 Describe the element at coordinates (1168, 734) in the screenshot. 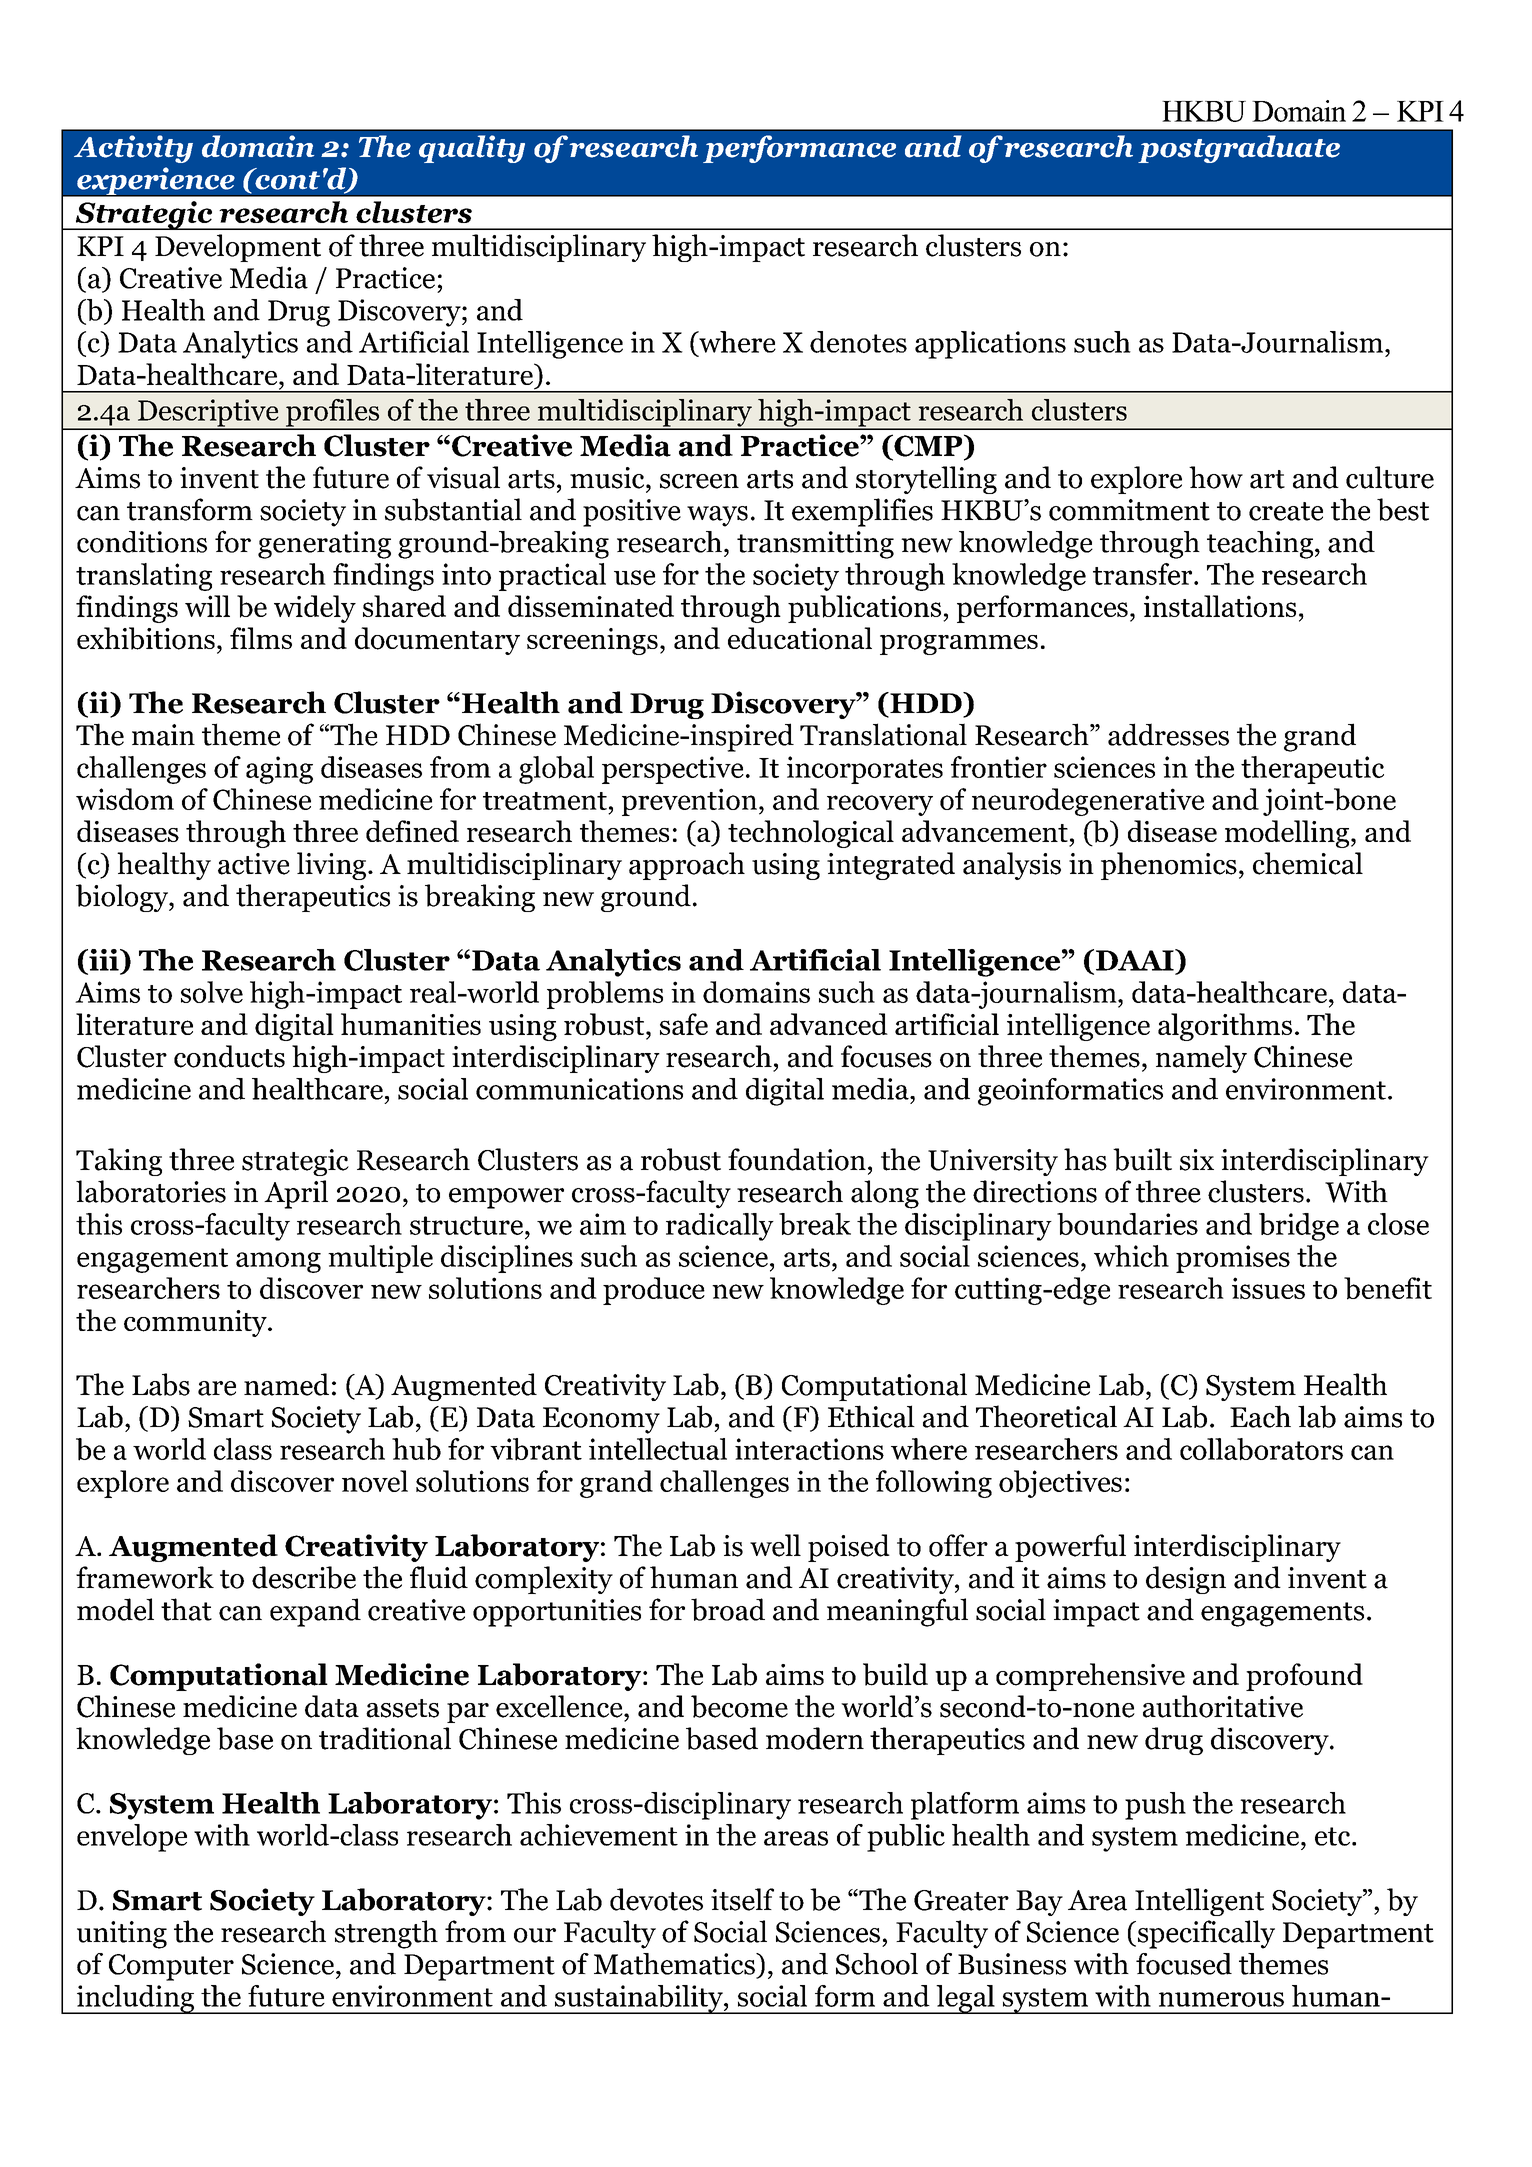

I see `addresses` at that location.
